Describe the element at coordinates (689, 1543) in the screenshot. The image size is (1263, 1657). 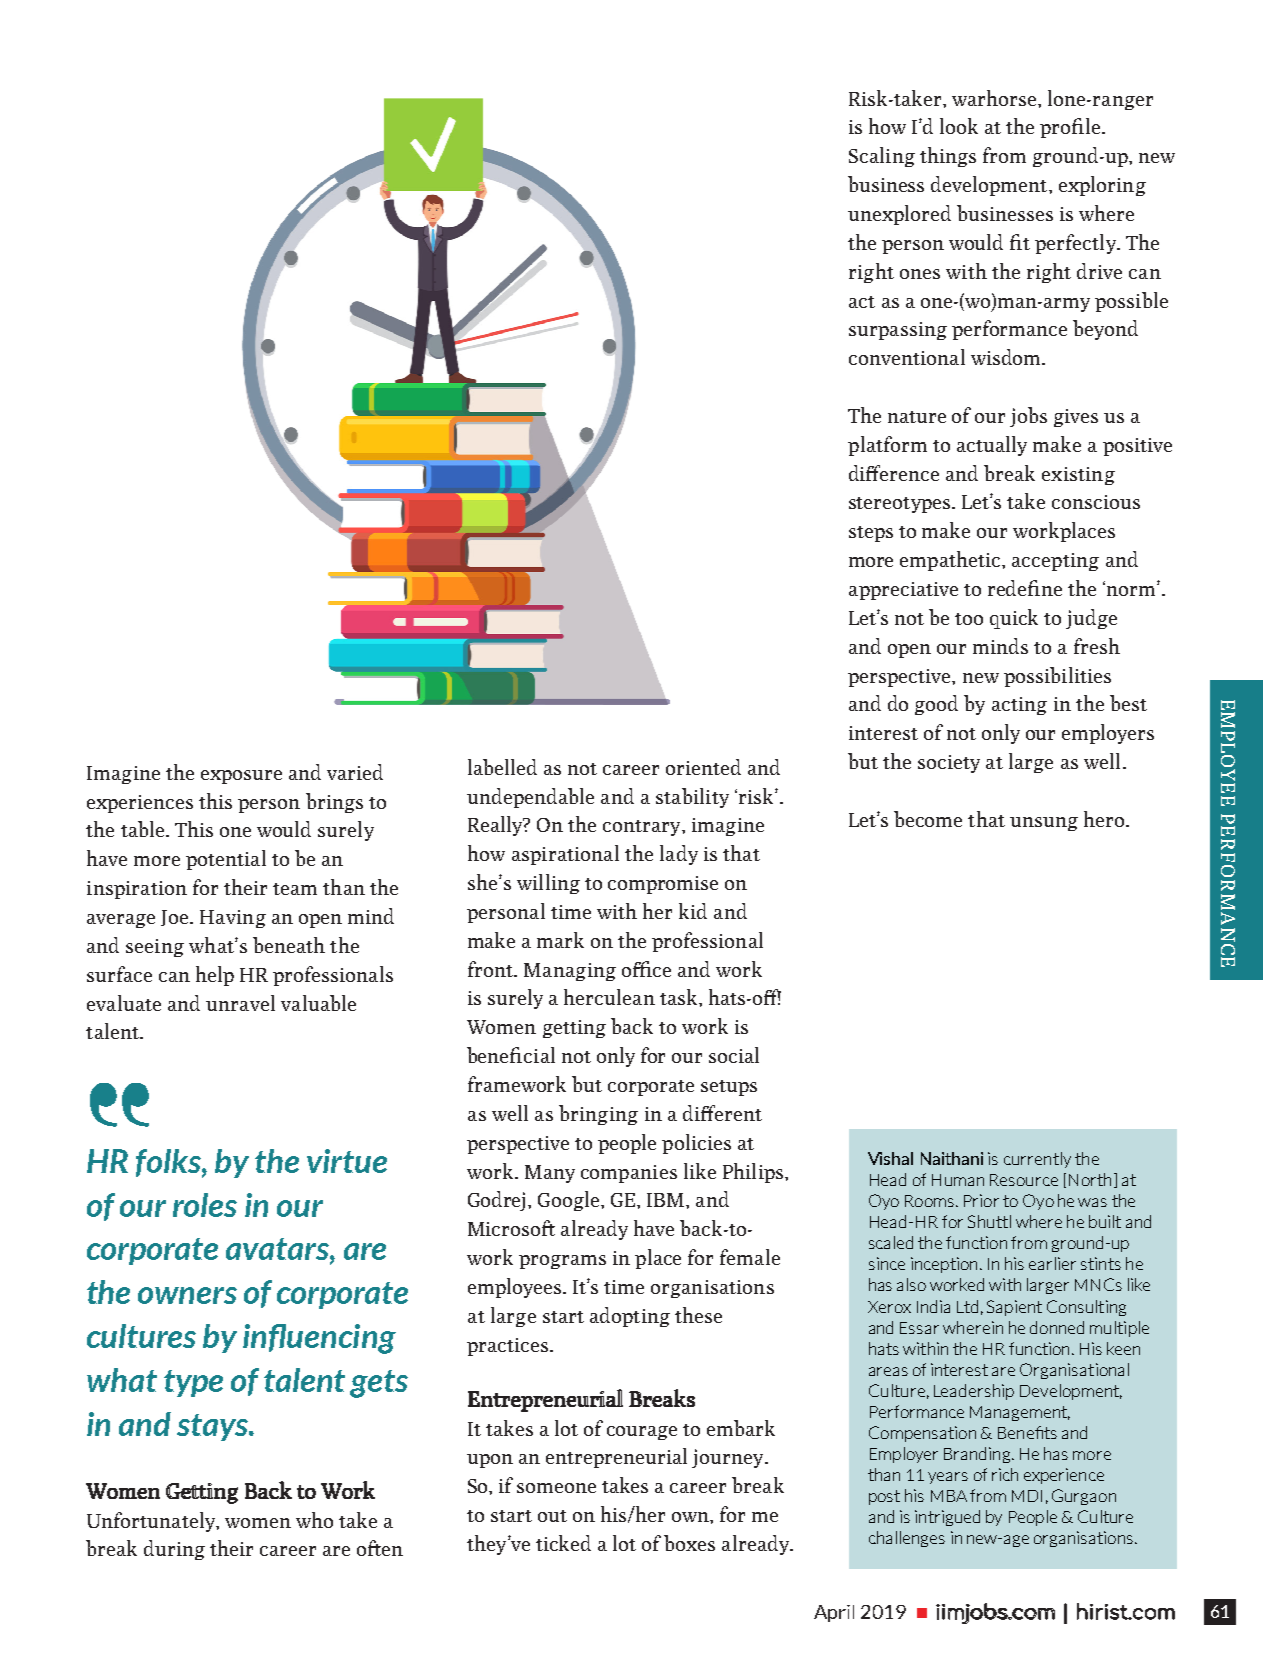
I see `boxes` at that location.
